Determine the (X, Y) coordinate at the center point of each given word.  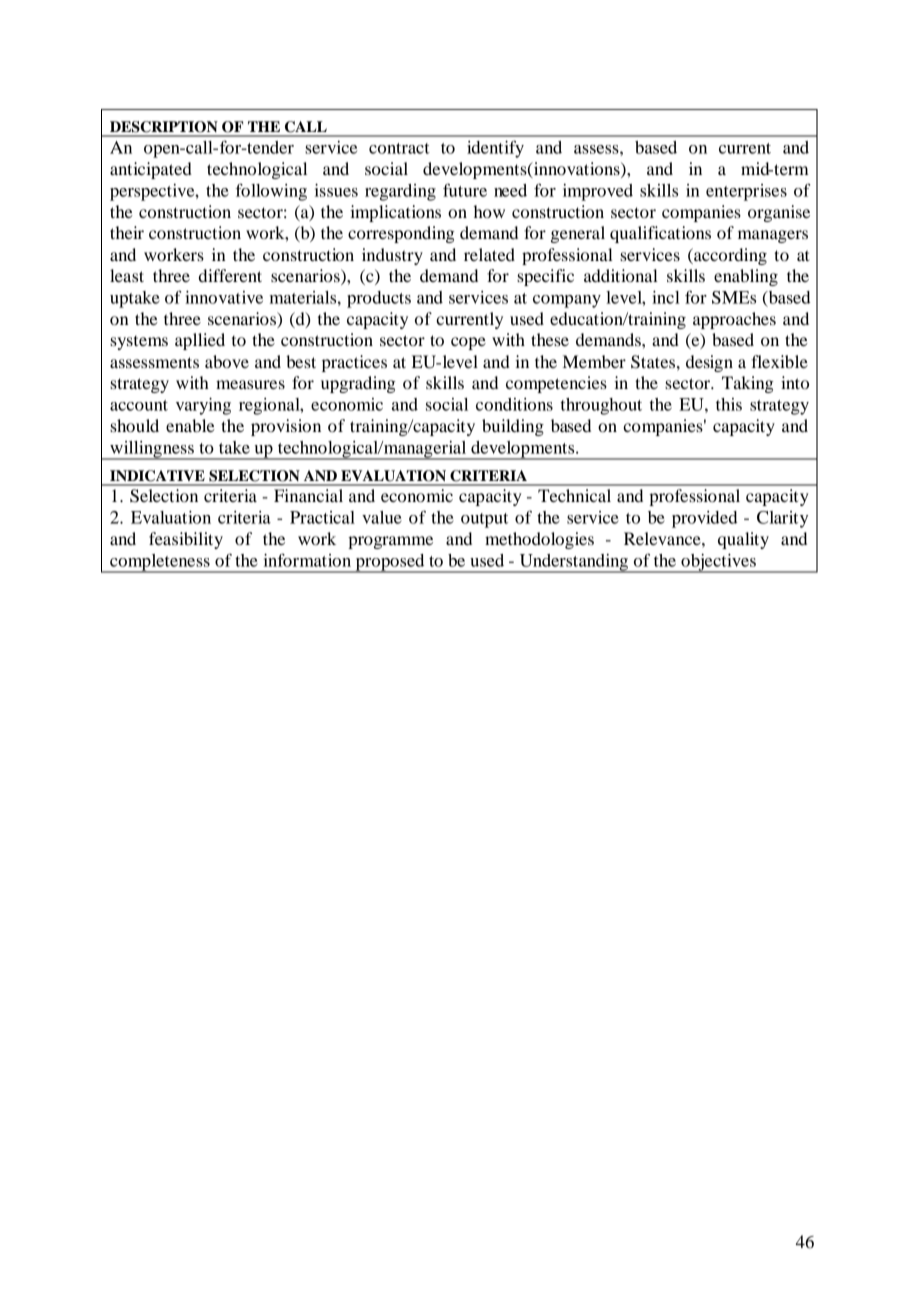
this (729, 404)
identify (495, 149)
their (127, 232)
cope (468, 343)
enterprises (746, 192)
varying (203, 406)
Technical (574, 495)
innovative (224, 297)
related (489, 254)
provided (704, 519)
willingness (152, 450)
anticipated (151, 170)
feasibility (186, 540)
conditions (514, 404)
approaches (734, 320)
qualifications (660, 234)
